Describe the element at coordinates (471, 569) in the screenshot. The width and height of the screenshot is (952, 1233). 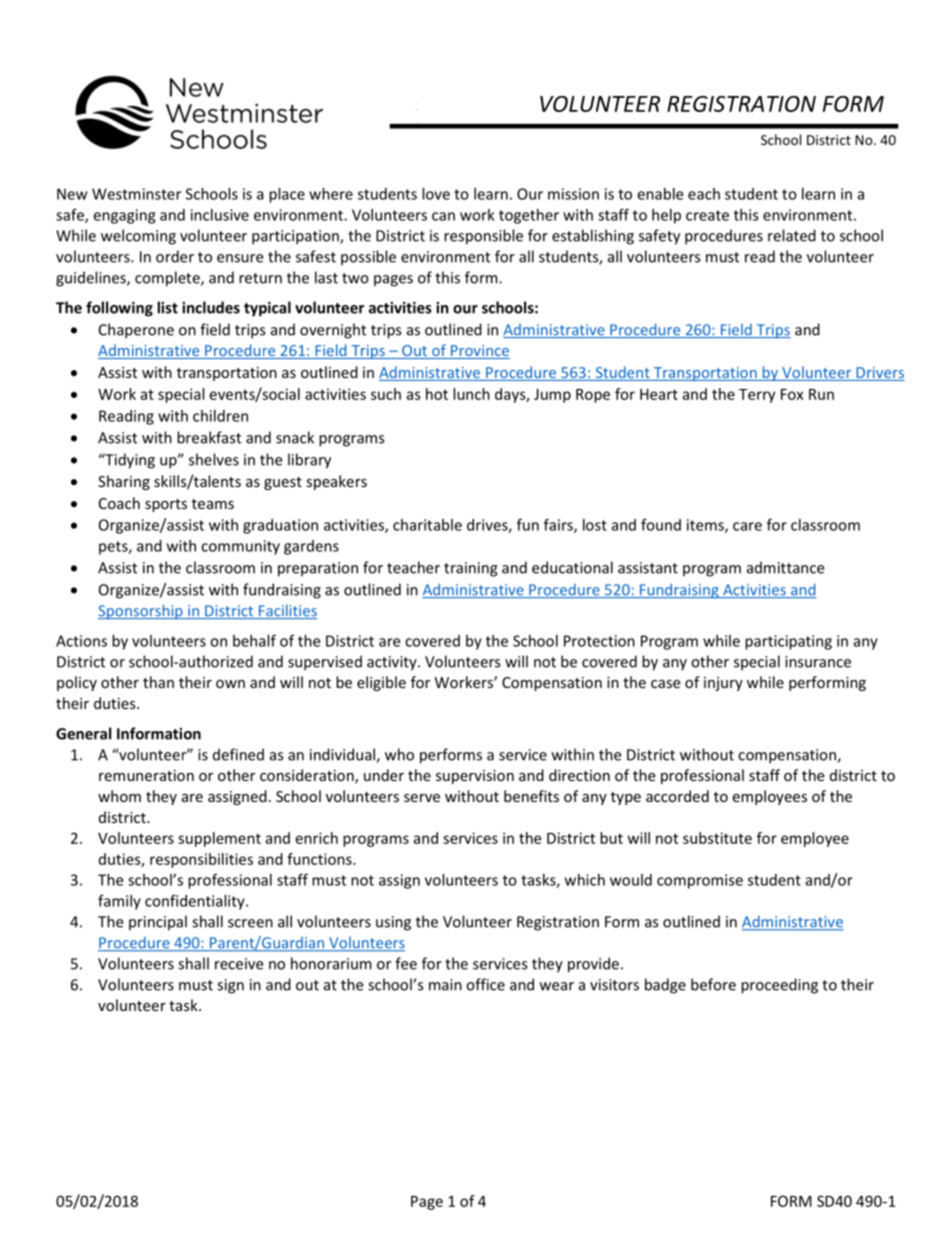
I see `training` at that location.
